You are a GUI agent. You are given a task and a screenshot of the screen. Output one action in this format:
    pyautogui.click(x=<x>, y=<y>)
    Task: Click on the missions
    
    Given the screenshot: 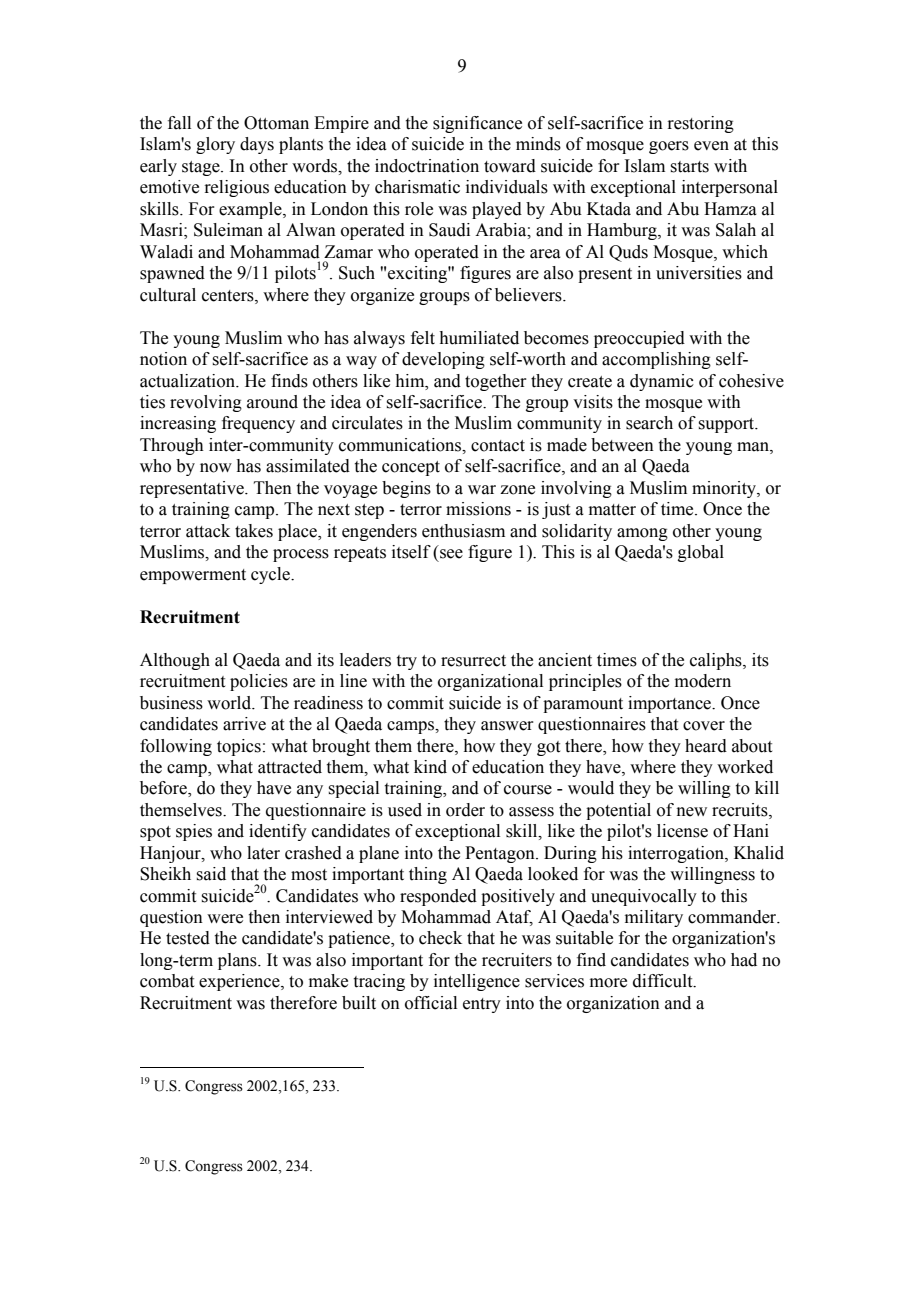 What is the action you would take?
    pyautogui.click(x=478, y=509)
